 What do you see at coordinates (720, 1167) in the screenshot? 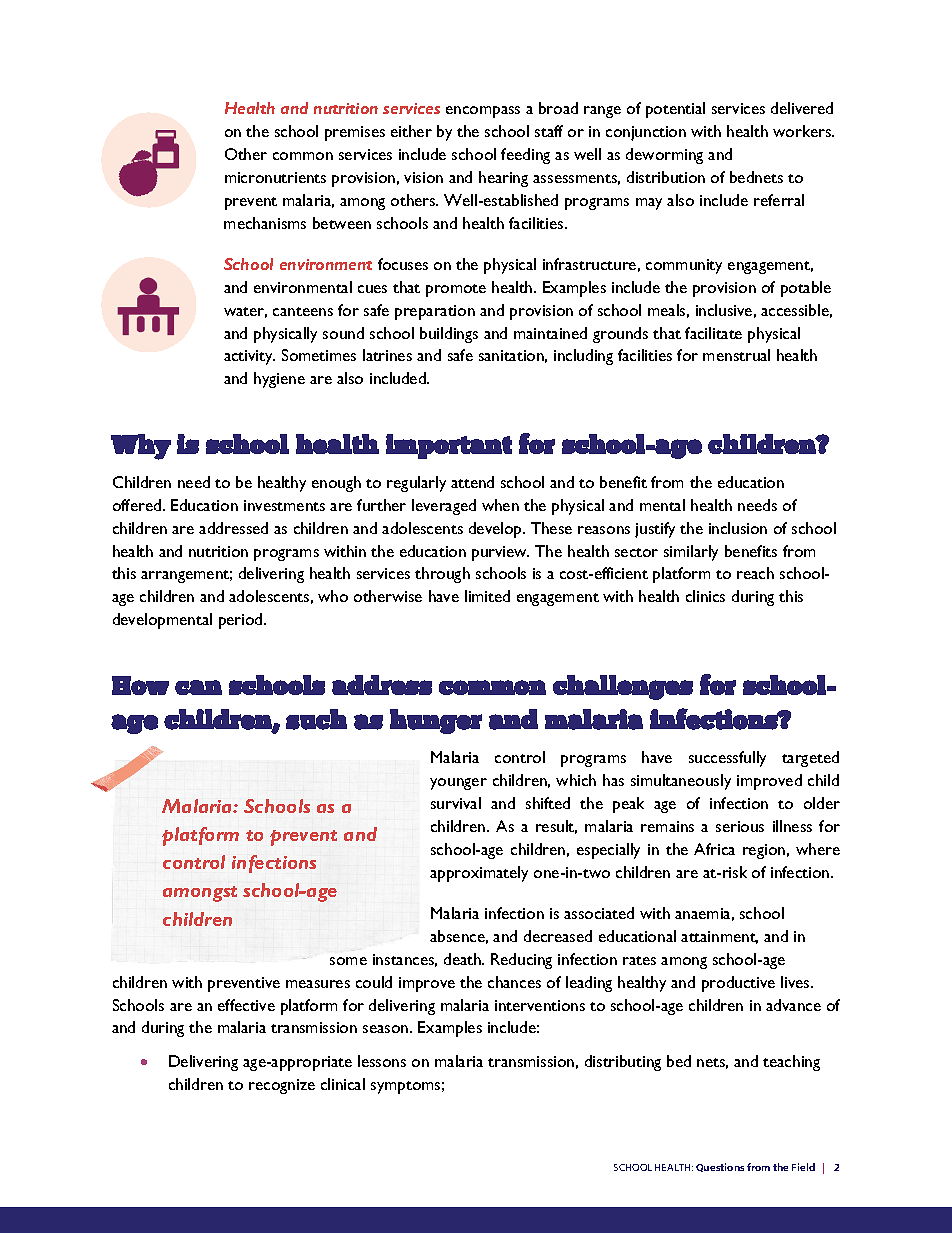
I see `Questions` at bounding box center [720, 1167].
